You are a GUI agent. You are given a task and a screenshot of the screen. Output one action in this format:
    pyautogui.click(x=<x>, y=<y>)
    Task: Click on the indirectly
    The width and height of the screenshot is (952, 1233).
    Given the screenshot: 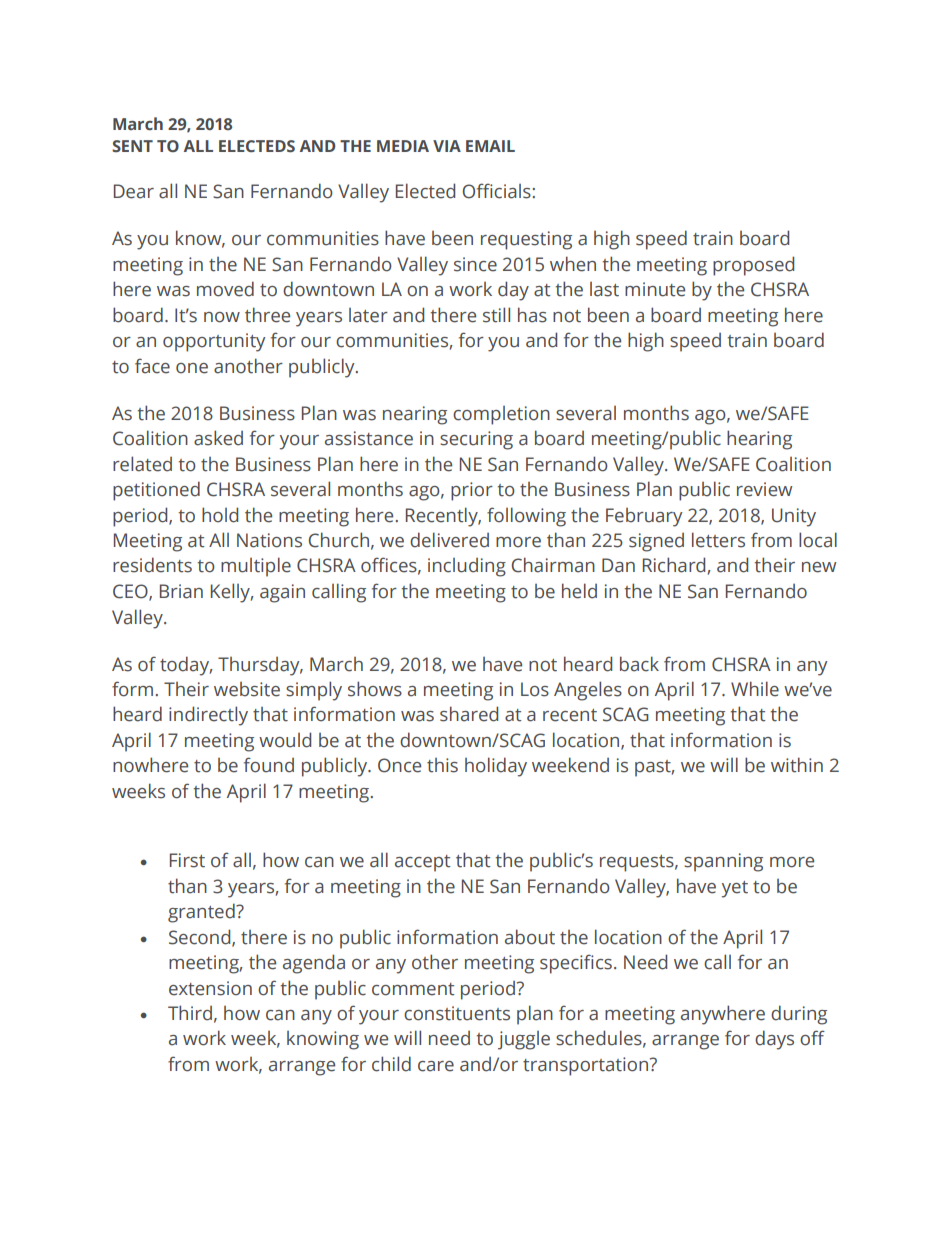 What is the action you would take?
    pyautogui.click(x=208, y=716)
